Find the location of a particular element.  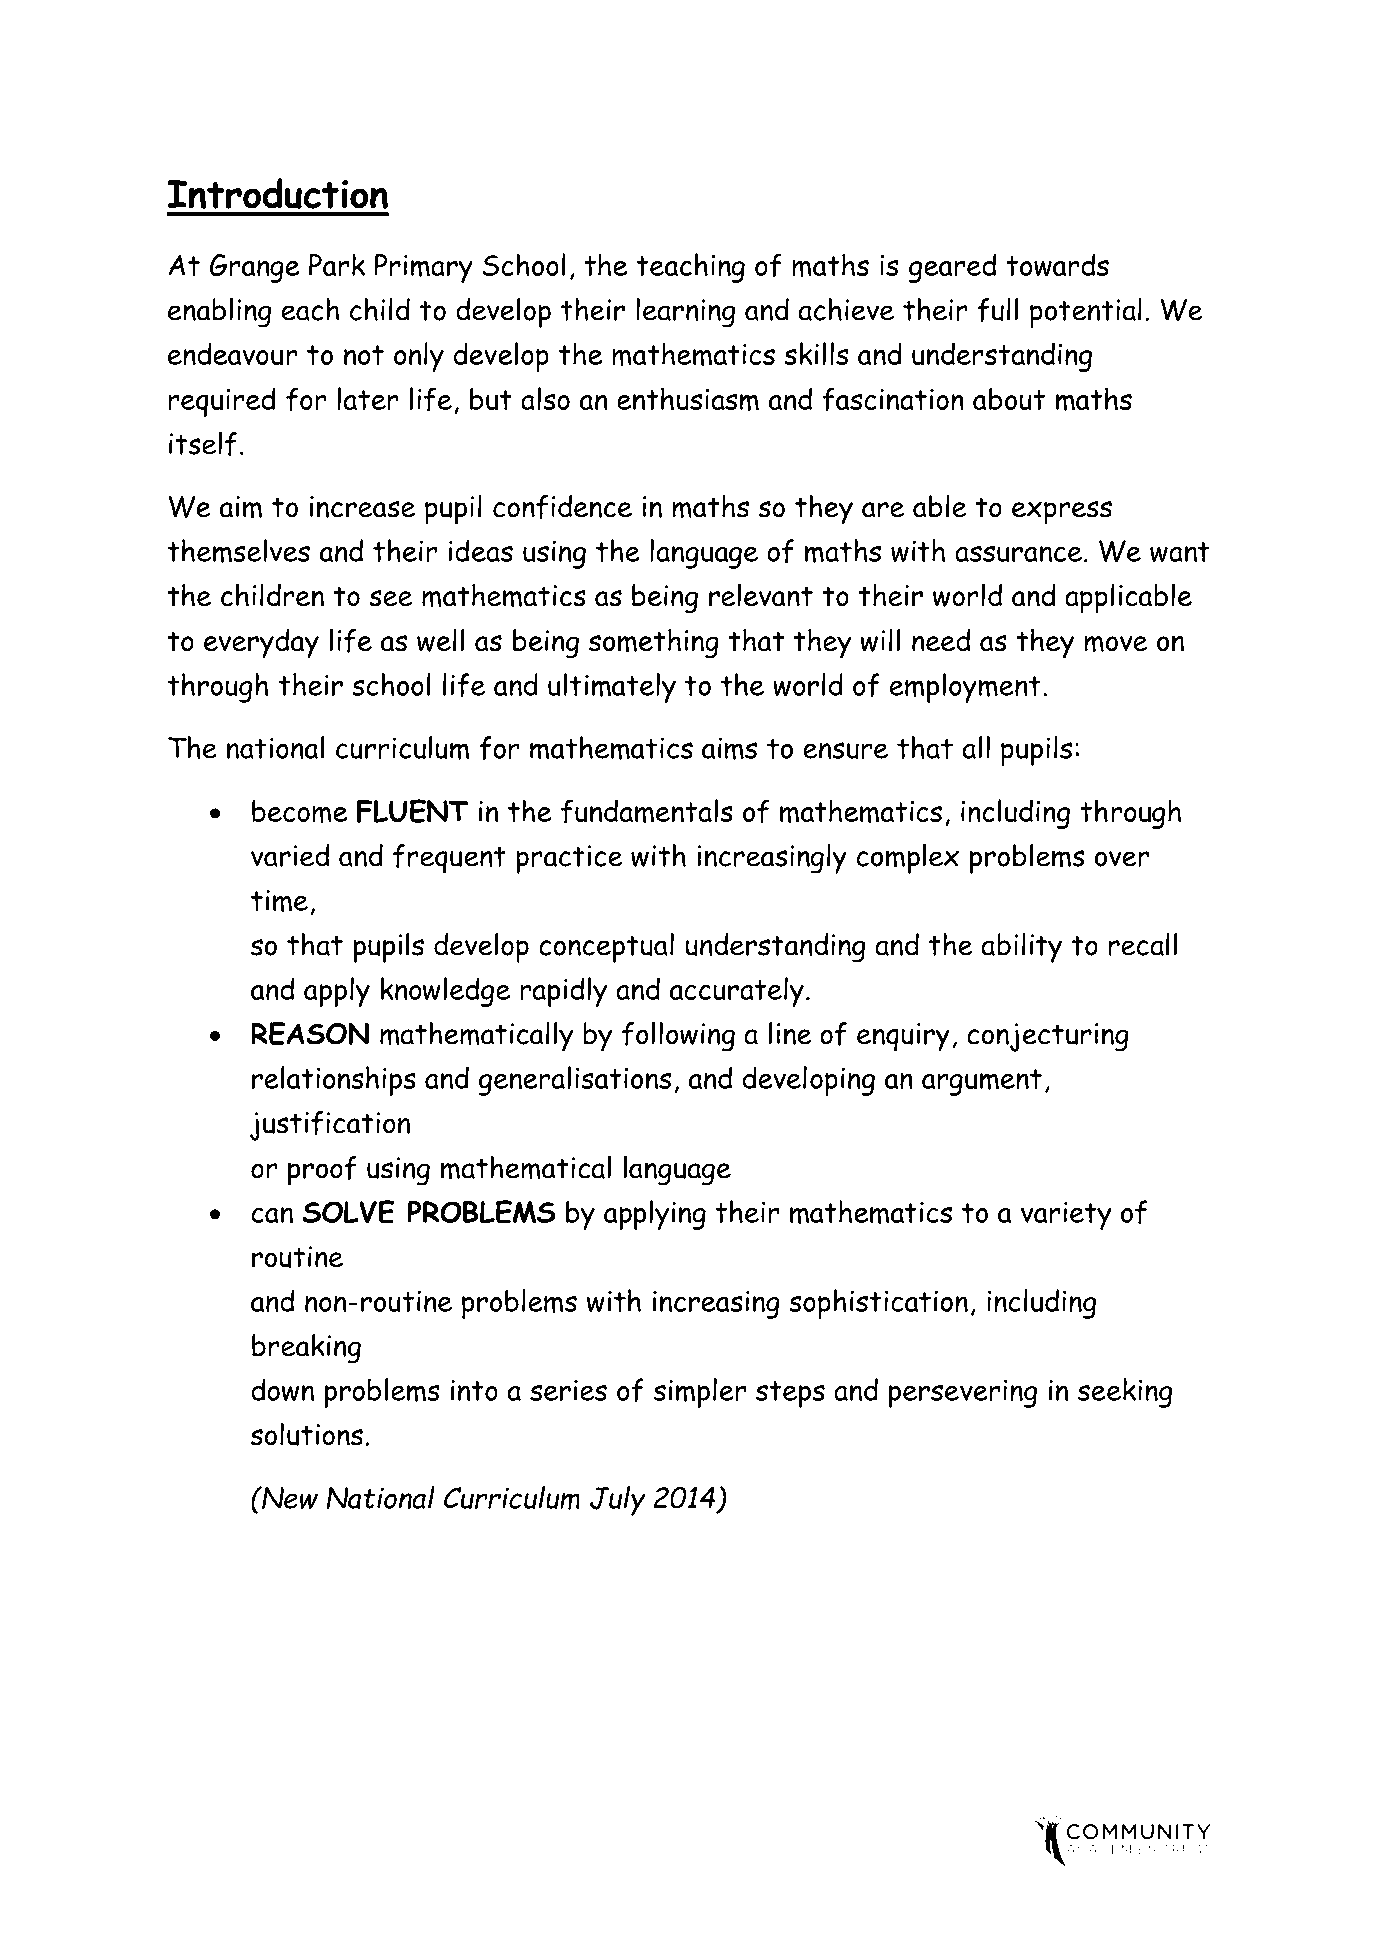

following is located at coordinates (678, 1037).
